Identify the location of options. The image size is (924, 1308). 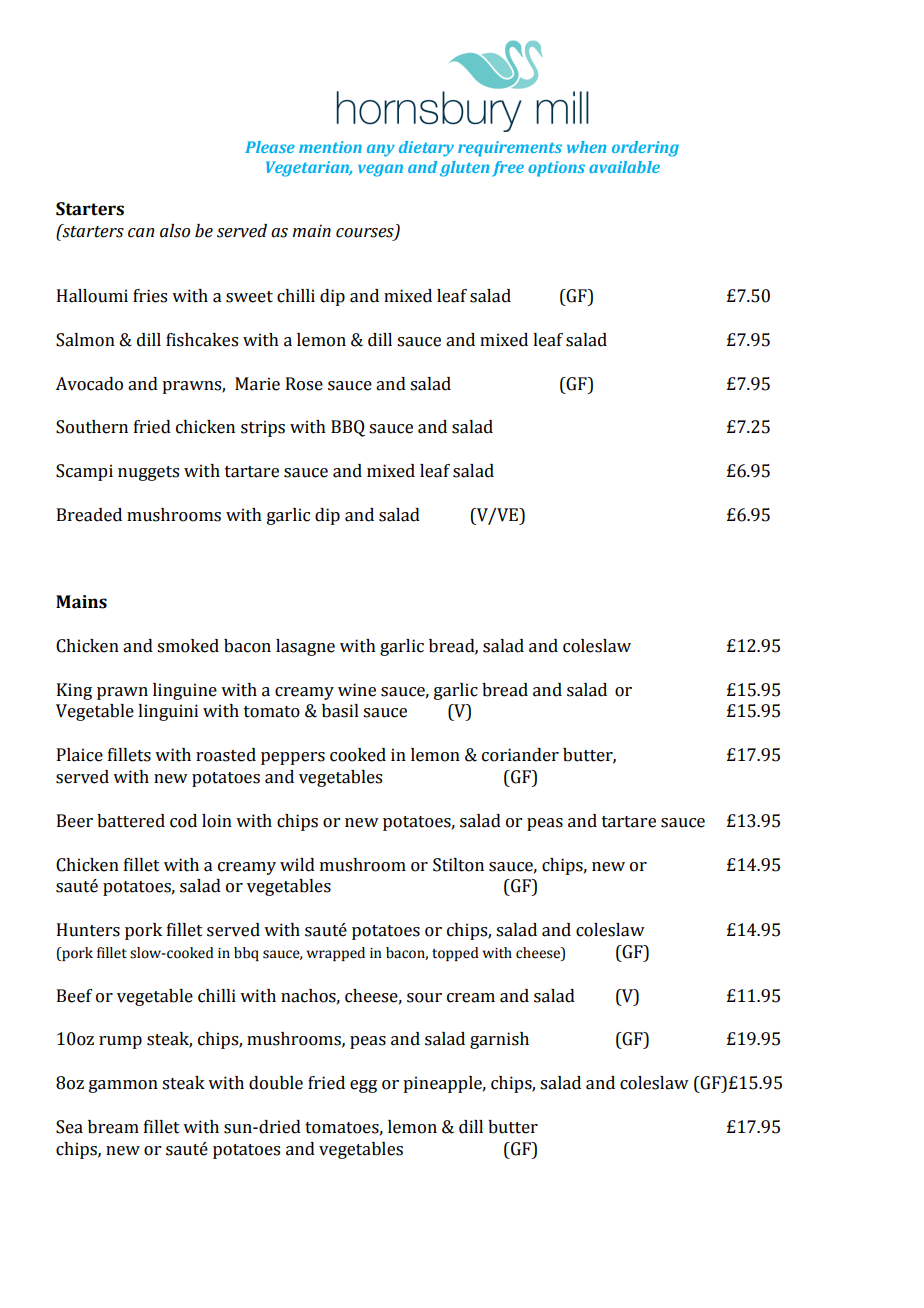
(556, 169).
